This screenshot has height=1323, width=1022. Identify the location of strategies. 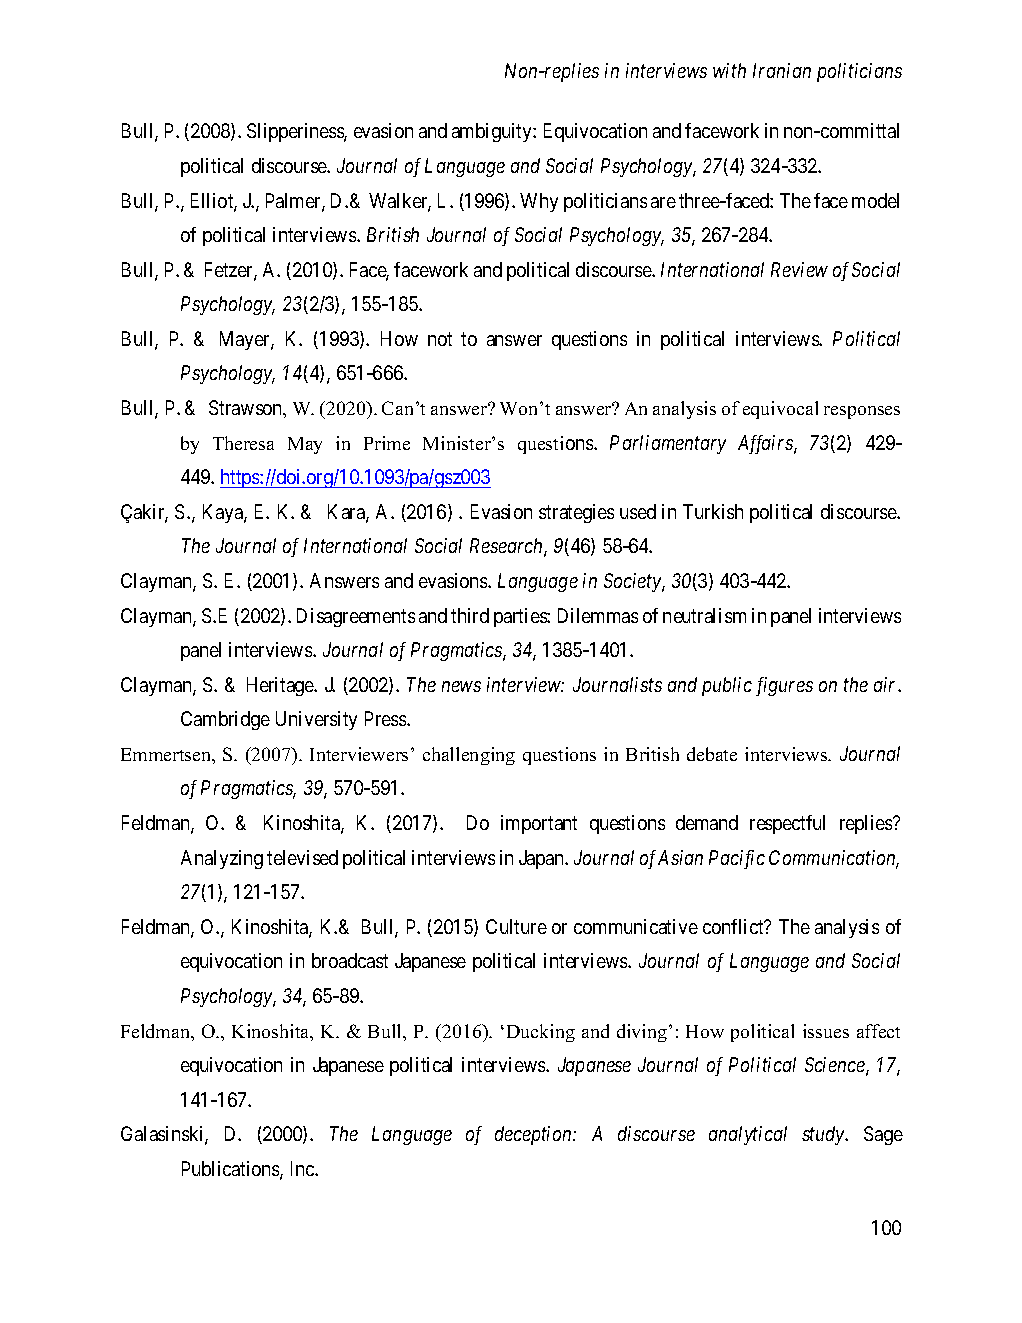
(576, 513).
